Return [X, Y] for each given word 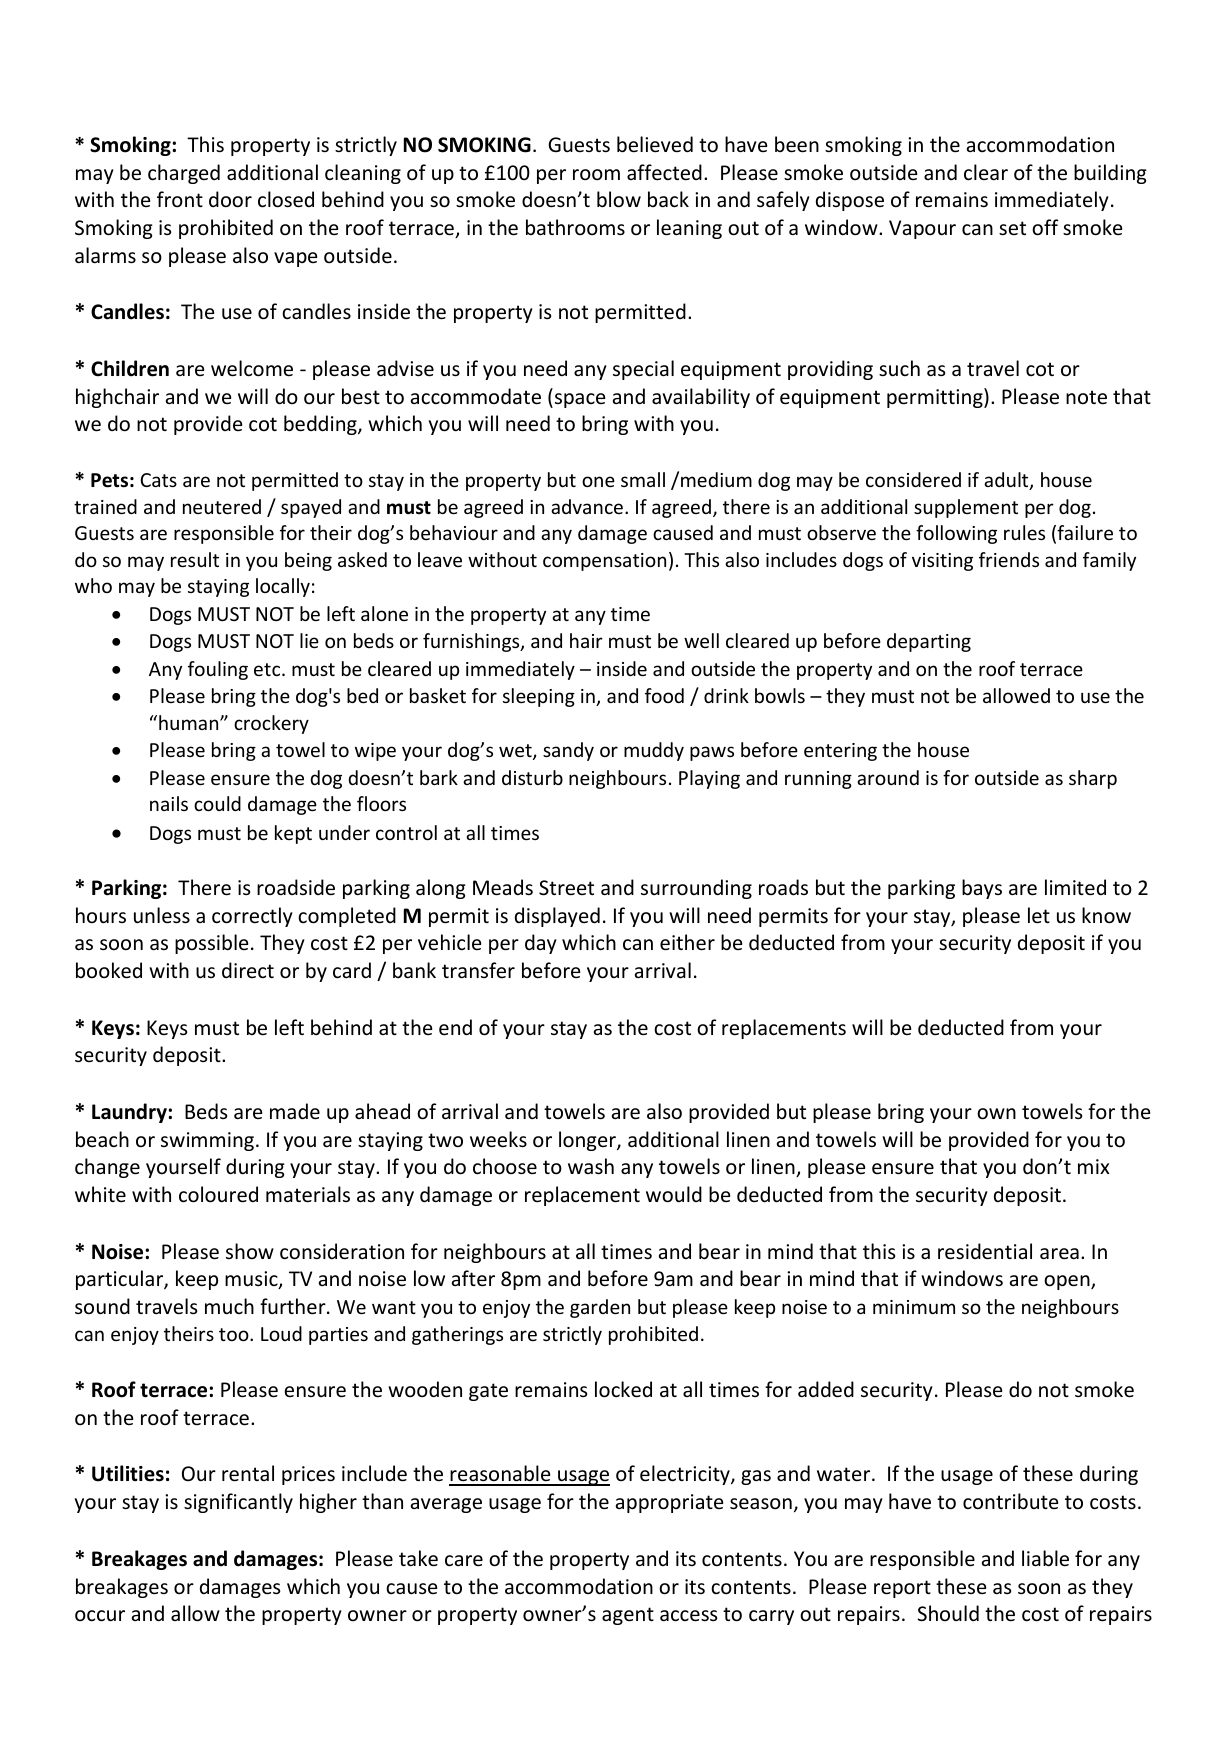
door [230, 199]
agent [628, 1616]
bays [982, 889]
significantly [238, 1503]
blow [619, 199]
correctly [252, 917]
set [1012, 228]
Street [566, 888]
